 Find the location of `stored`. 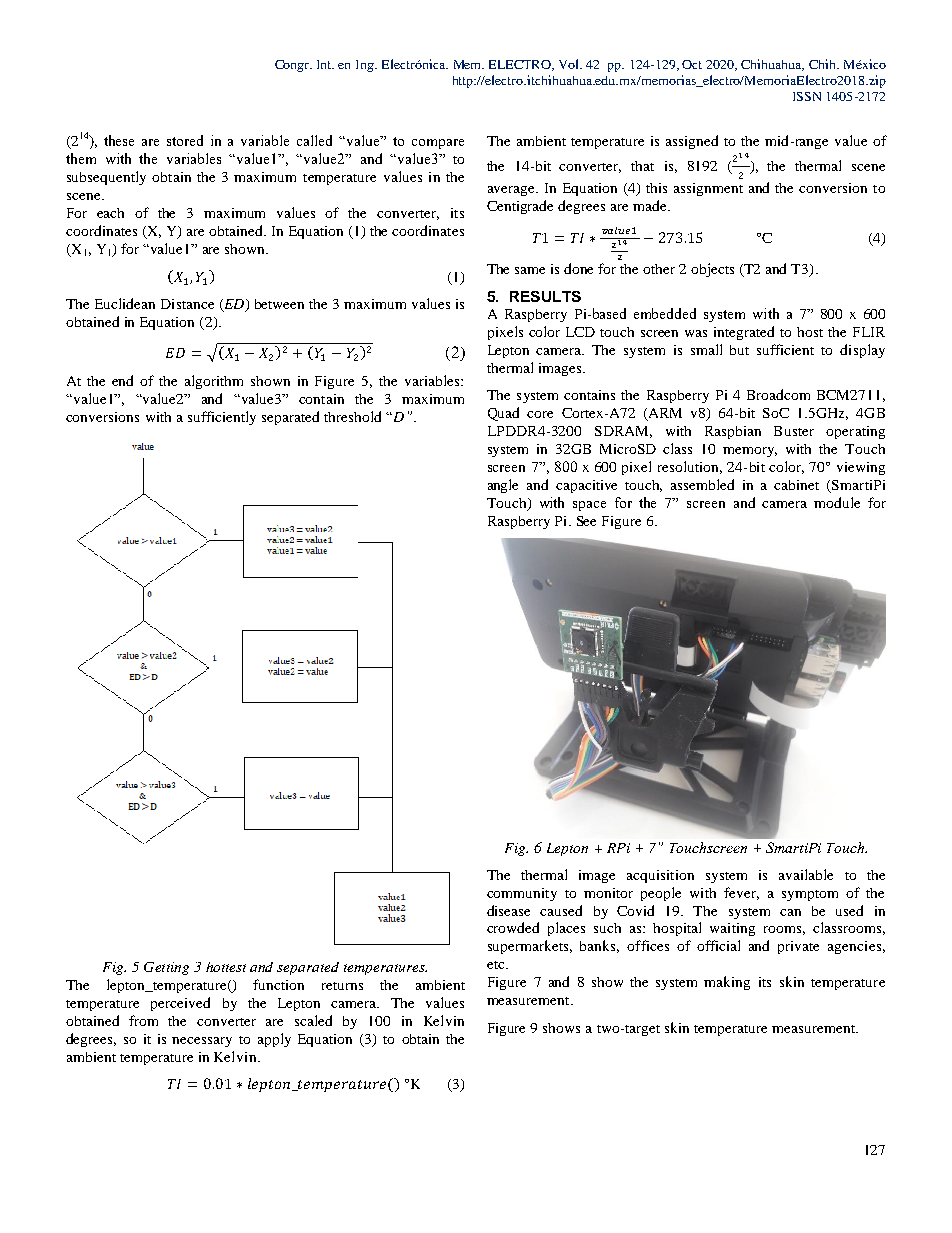

stored is located at coordinates (185, 140).
